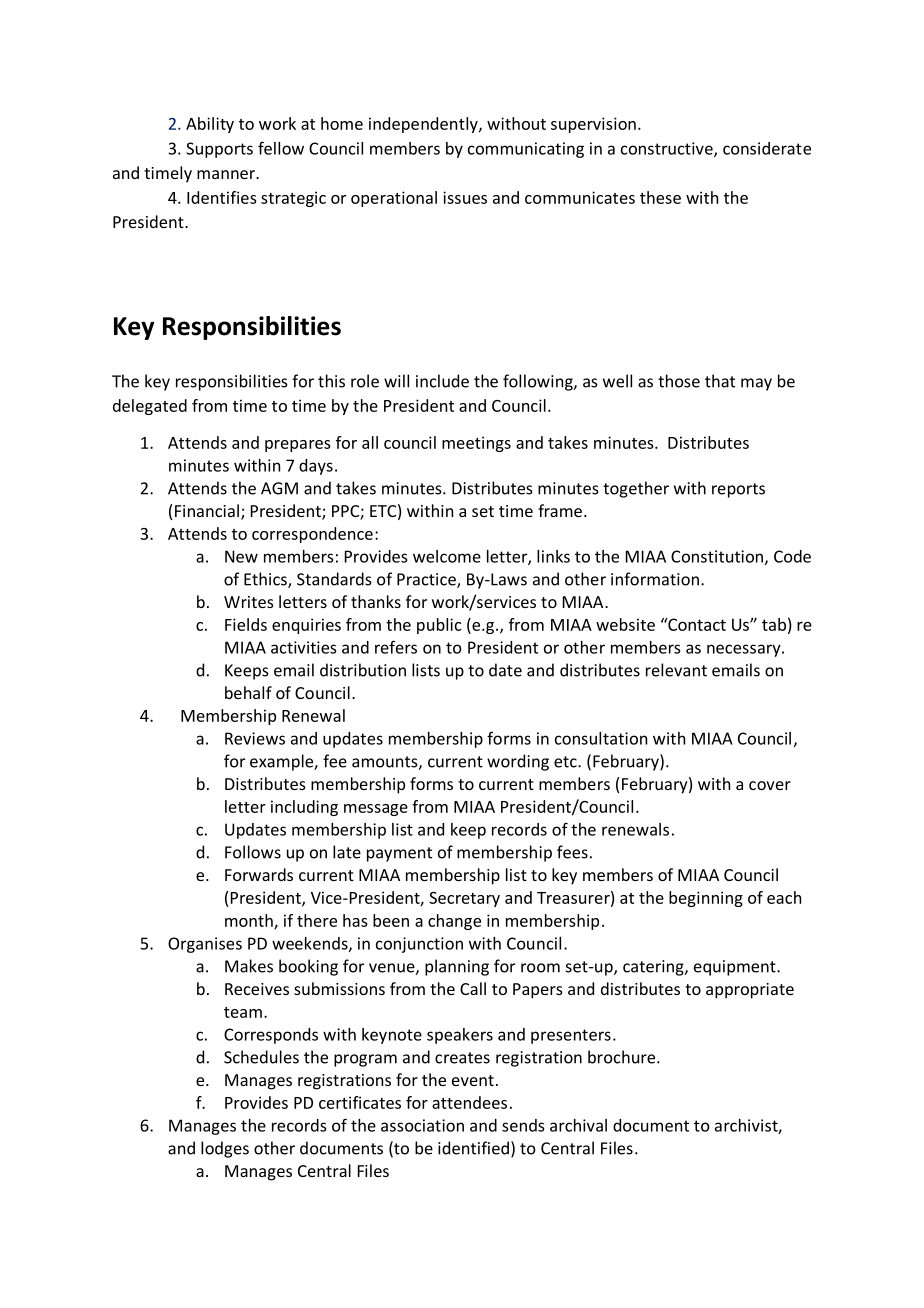 This screenshot has height=1308, width=924. What do you see at coordinates (464, 899) in the screenshot?
I see `Secretary` at bounding box center [464, 899].
